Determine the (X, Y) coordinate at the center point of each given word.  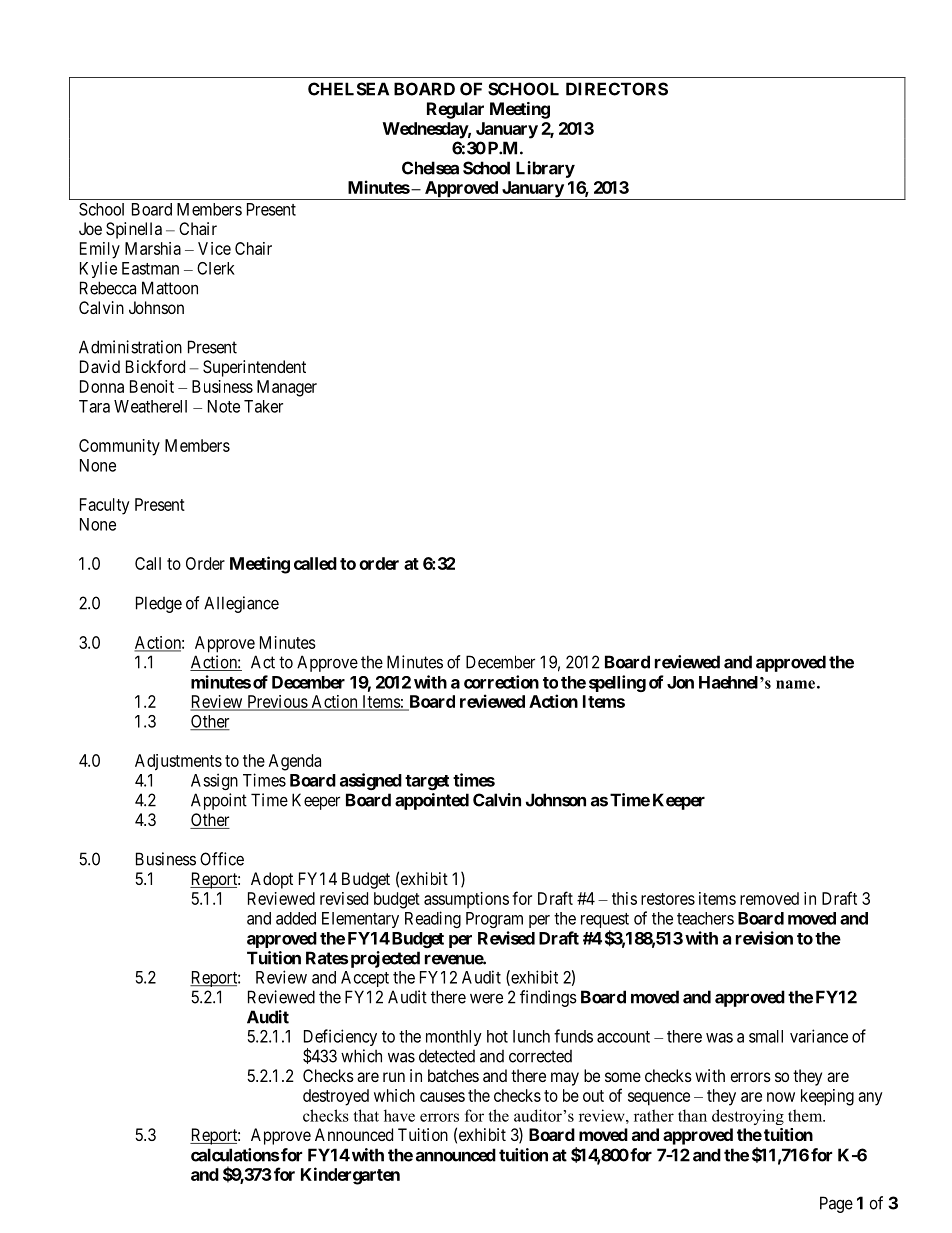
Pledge (159, 604)
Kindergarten (350, 1176)
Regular (455, 110)
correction (501, 682)
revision (764, 938)
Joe (90, 228)
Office (222, 859)
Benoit (152, 386)
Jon (680, 682)
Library (545, 169)
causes (442, 1097)
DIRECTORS (617, 89)
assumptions (466, 900)
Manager (287, 388)
